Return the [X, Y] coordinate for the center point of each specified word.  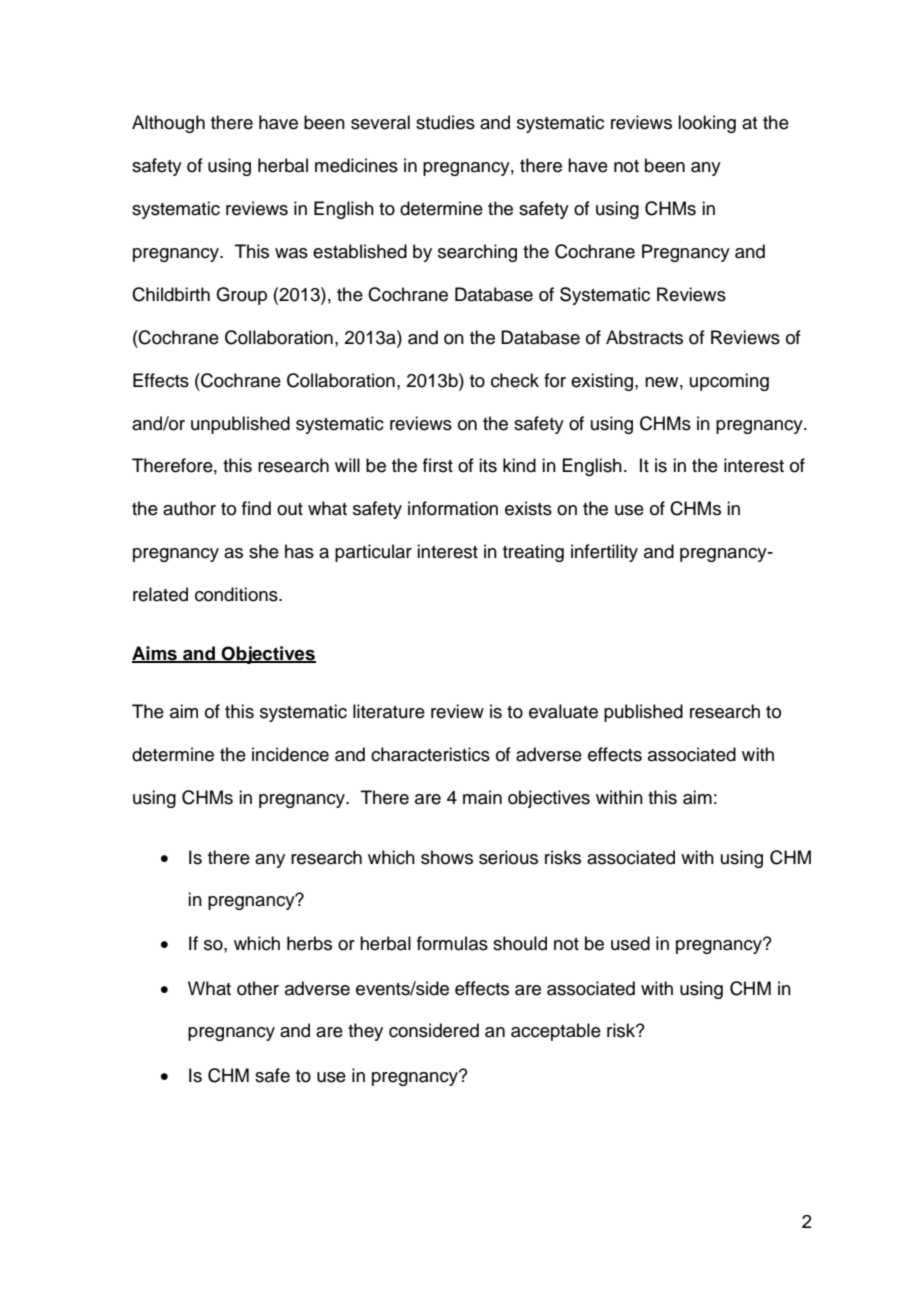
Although [168, 124]
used [630, 943]
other [258, 988]
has [299, 551]
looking [707, 124]
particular [373, 553]
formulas [452, 943]
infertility [604, 553]
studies [445, 122]
